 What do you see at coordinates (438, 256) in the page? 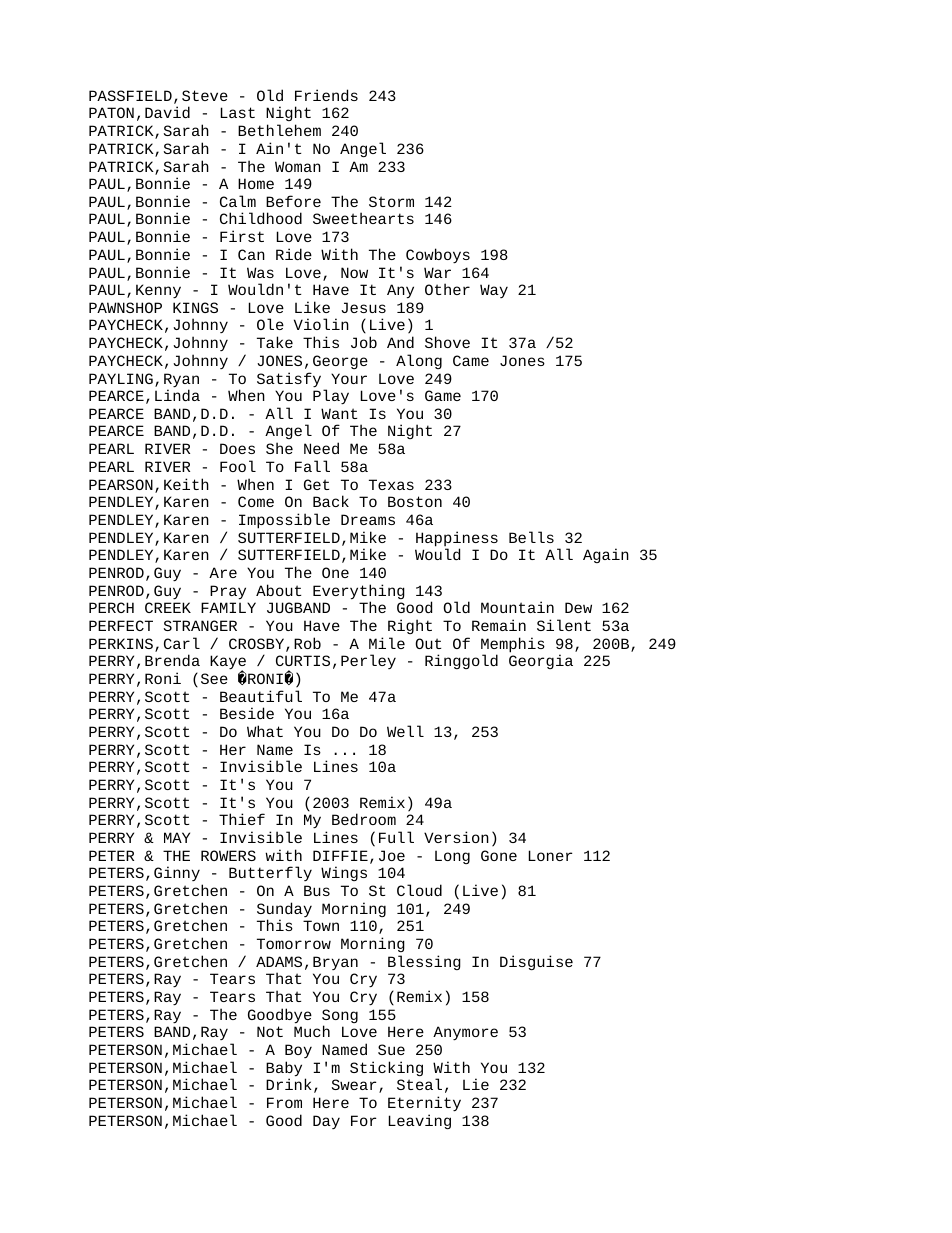
I see `Cowboys` at bounding box center [438, 256].
